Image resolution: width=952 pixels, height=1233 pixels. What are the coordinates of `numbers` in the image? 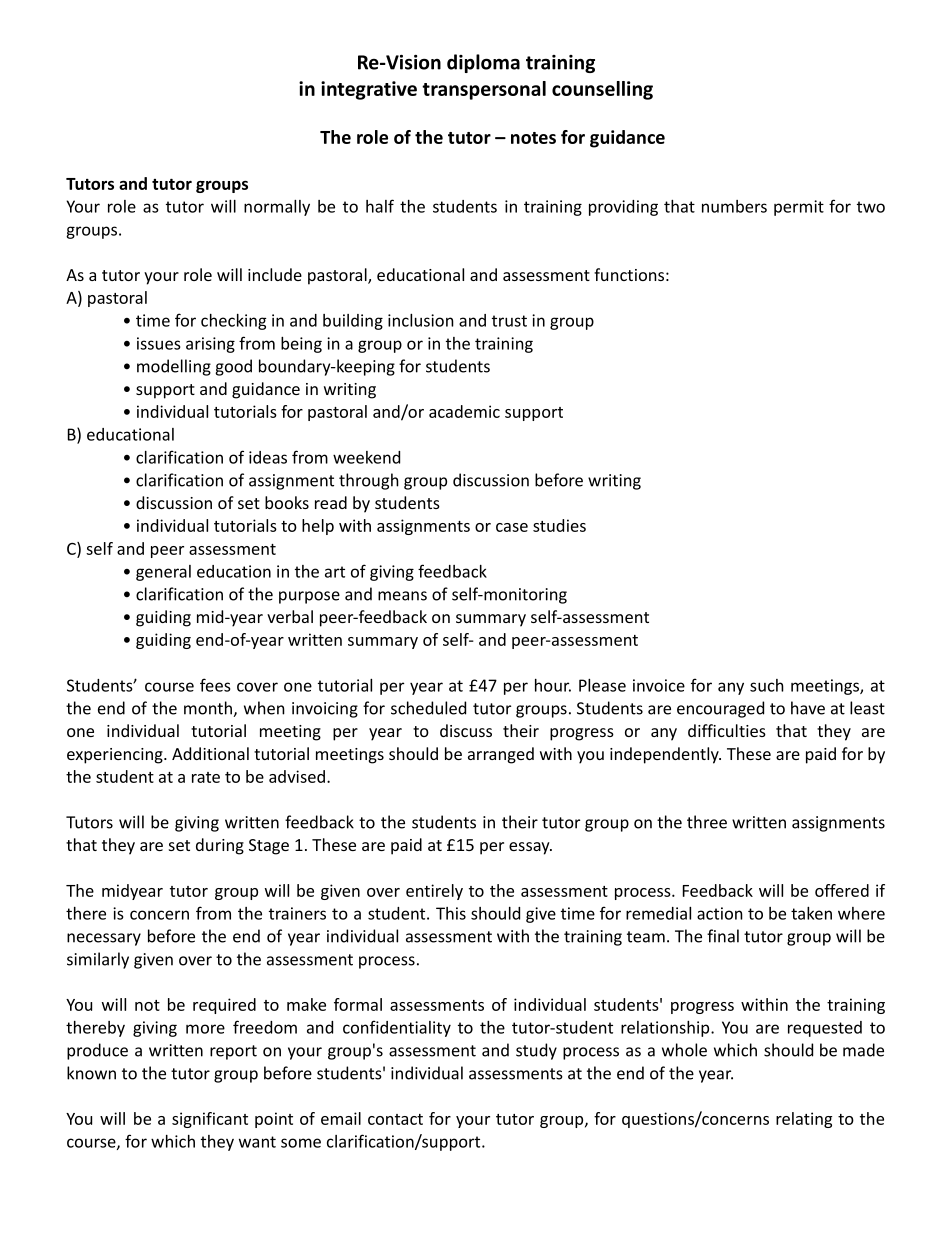 It's located at (734, 206).
